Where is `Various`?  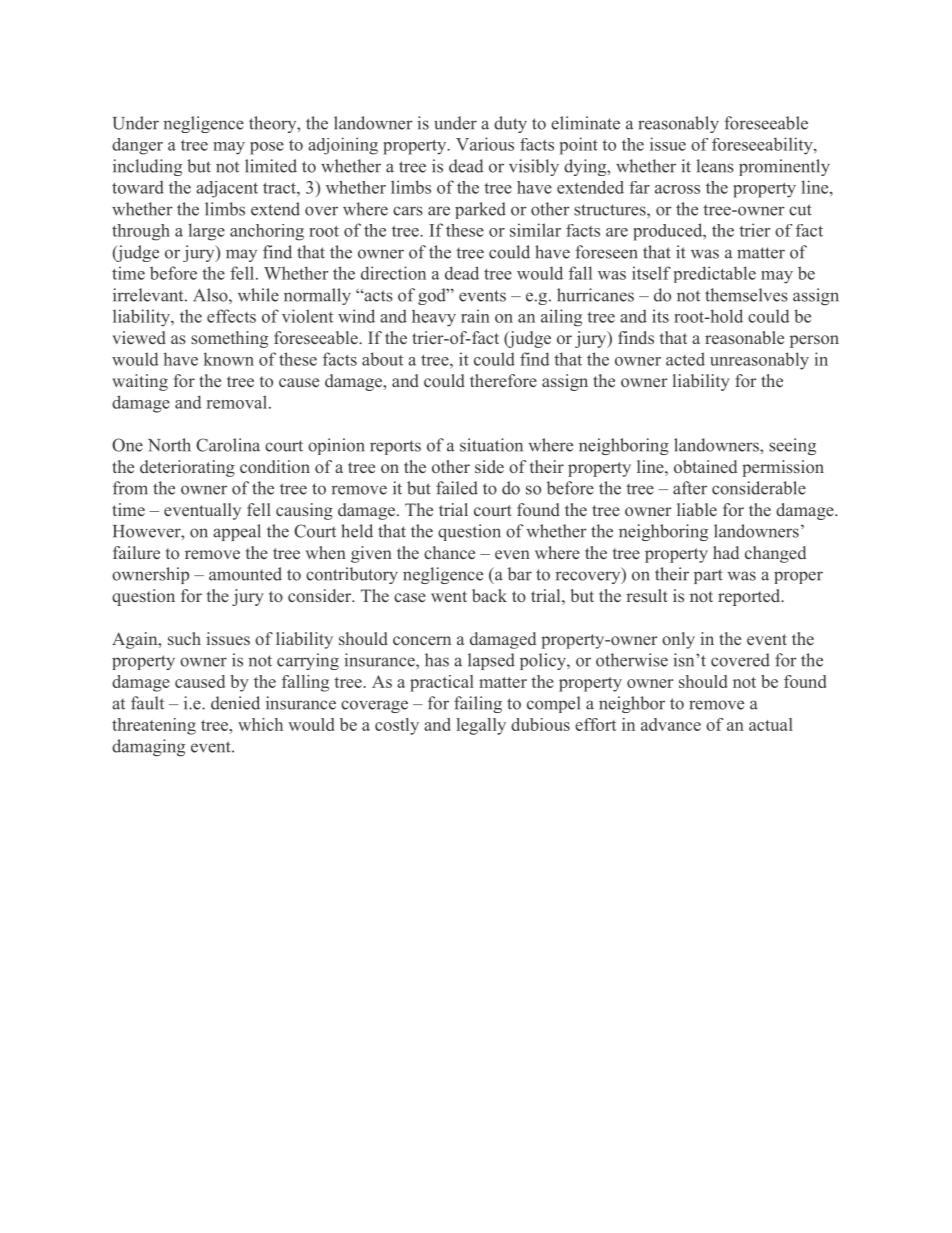 Various is located at coordinates (485, 144).
